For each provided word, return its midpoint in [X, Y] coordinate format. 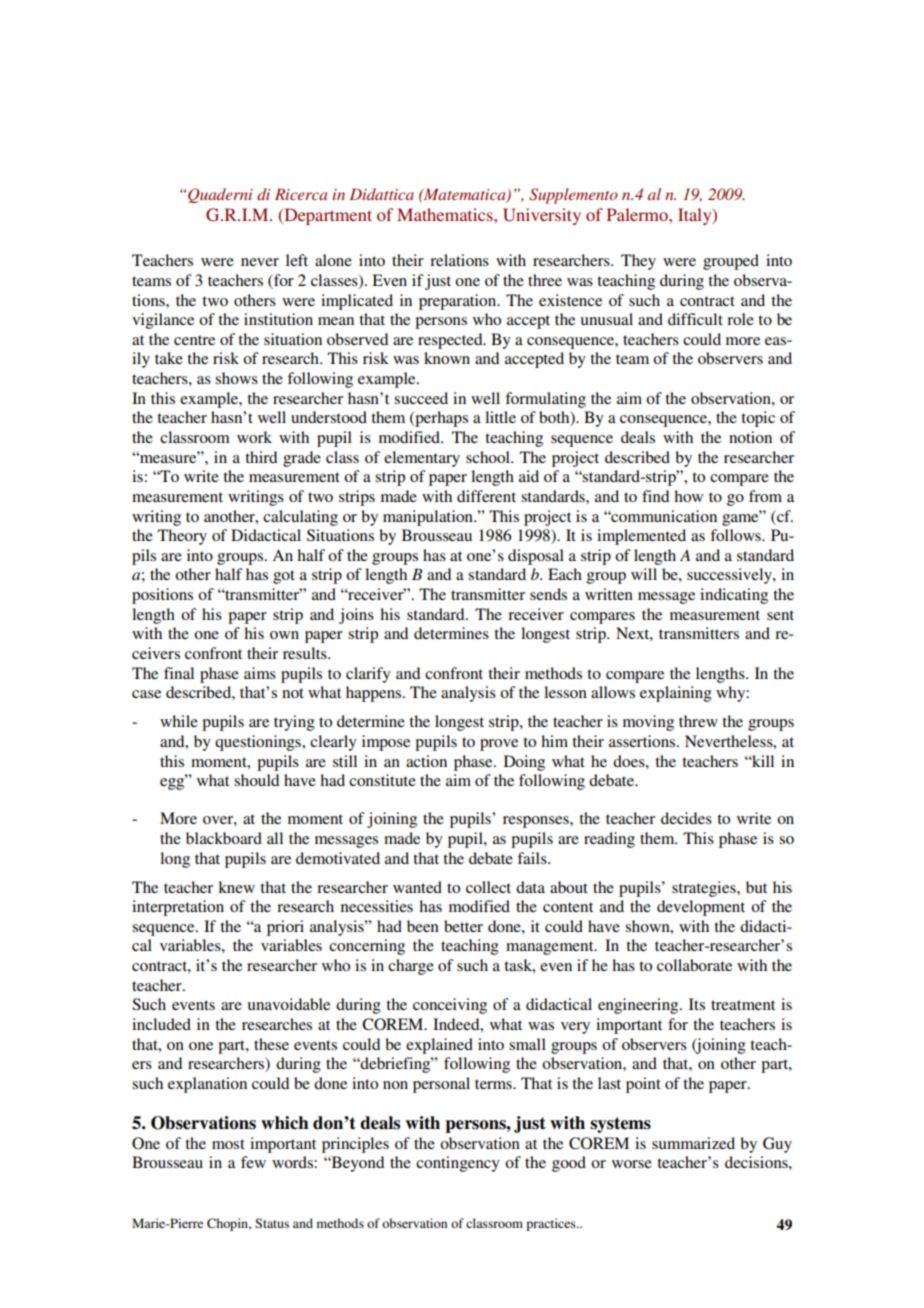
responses [537, 822]
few [253, 1162]
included [161, 1024]
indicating [734, 596]
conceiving [450, 1006]
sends [548, 594]
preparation [459, 302]
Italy [696, 216]
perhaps [440, 419]
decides [686, 818]
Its [697, 1004]
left [297, 260]
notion [750, 437]
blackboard [224, 838]
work [254, 437]
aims [260, 673]
